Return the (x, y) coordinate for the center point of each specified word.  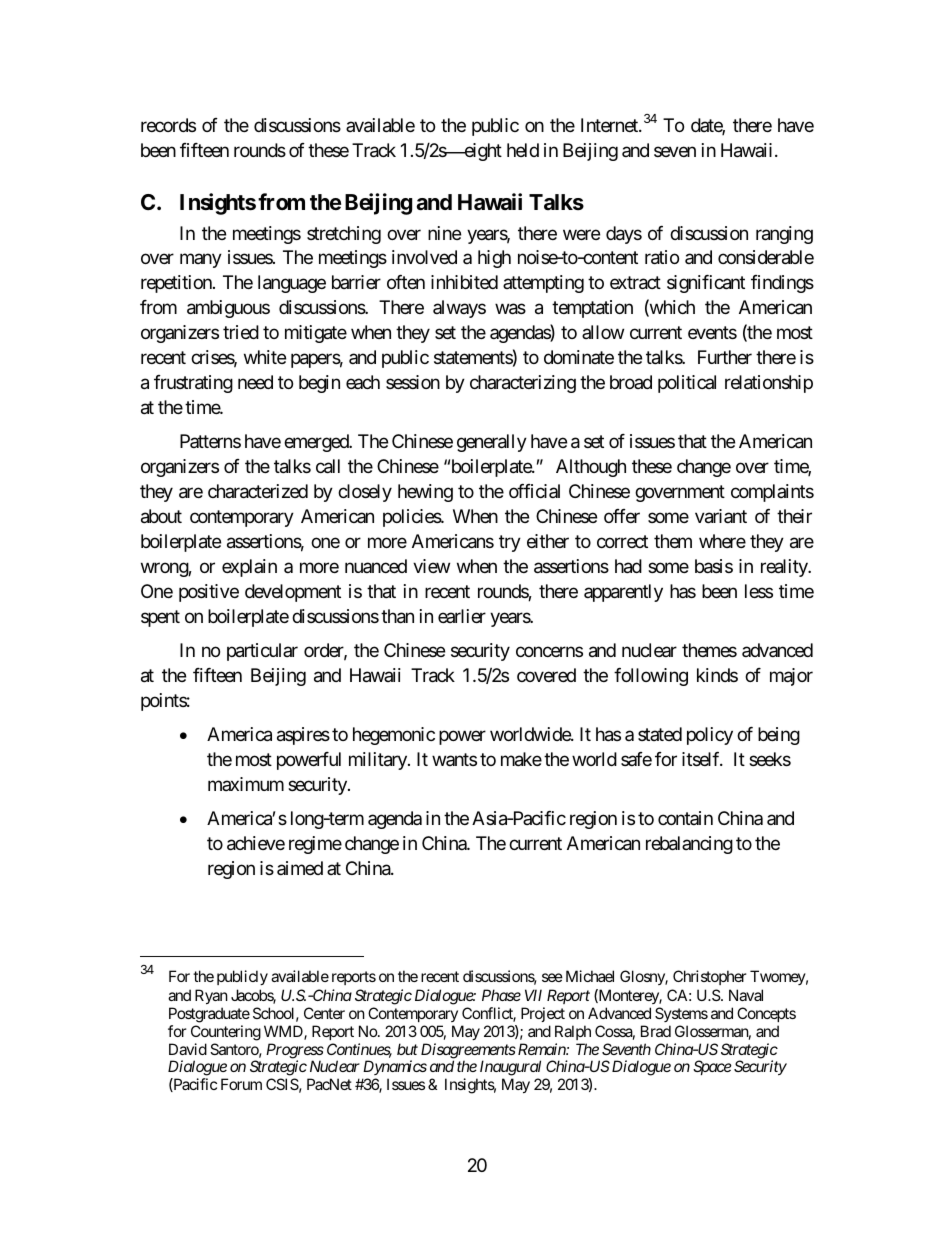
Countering (226, 1033)
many (201, 261)
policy (710, 736)
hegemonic (394, 736)
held (523, 150)
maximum (246, 784)
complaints (772, 493)
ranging (784, 235)
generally (492, 443)
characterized (258, 491)
